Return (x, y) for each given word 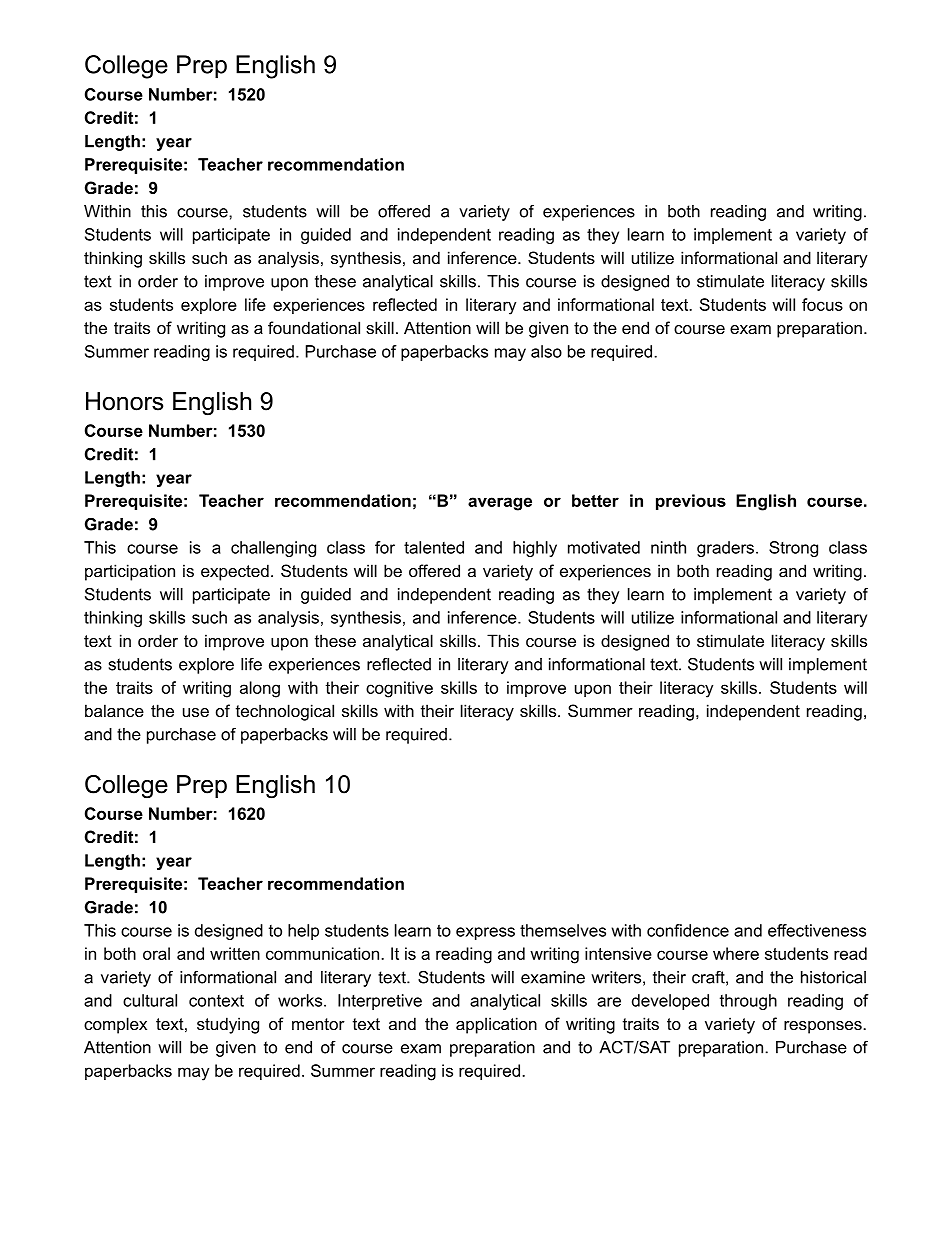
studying (228, 1025)
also (546, 351)
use (196, 712)
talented (434, 547)
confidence (688, 930)
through (748, 1002)
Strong (793, 549)
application (496, 1025)
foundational (314, 327)
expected (235, 572)
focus (822, 304)
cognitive (399, 689)
